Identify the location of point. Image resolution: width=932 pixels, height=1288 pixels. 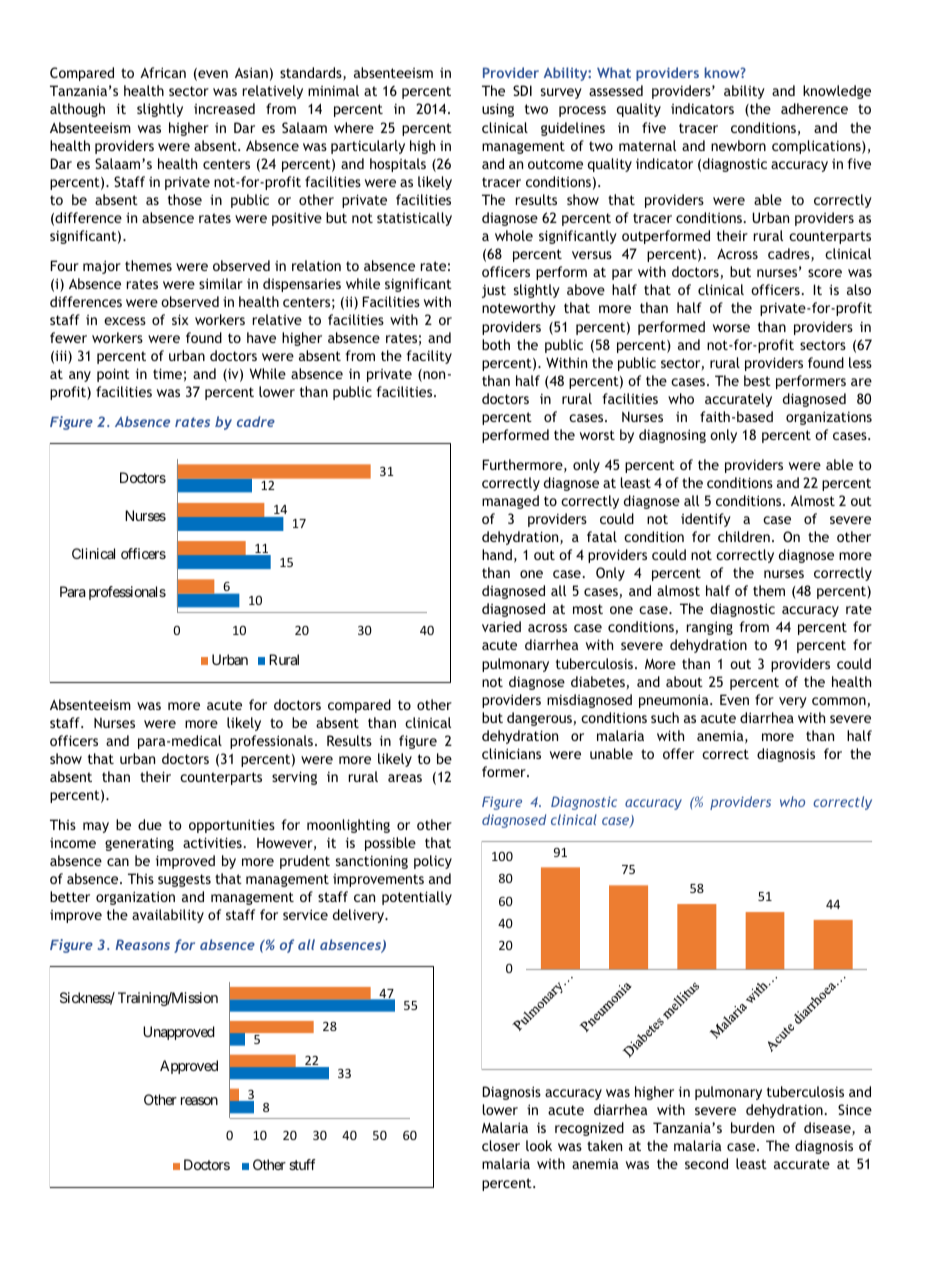
(113, 375).
